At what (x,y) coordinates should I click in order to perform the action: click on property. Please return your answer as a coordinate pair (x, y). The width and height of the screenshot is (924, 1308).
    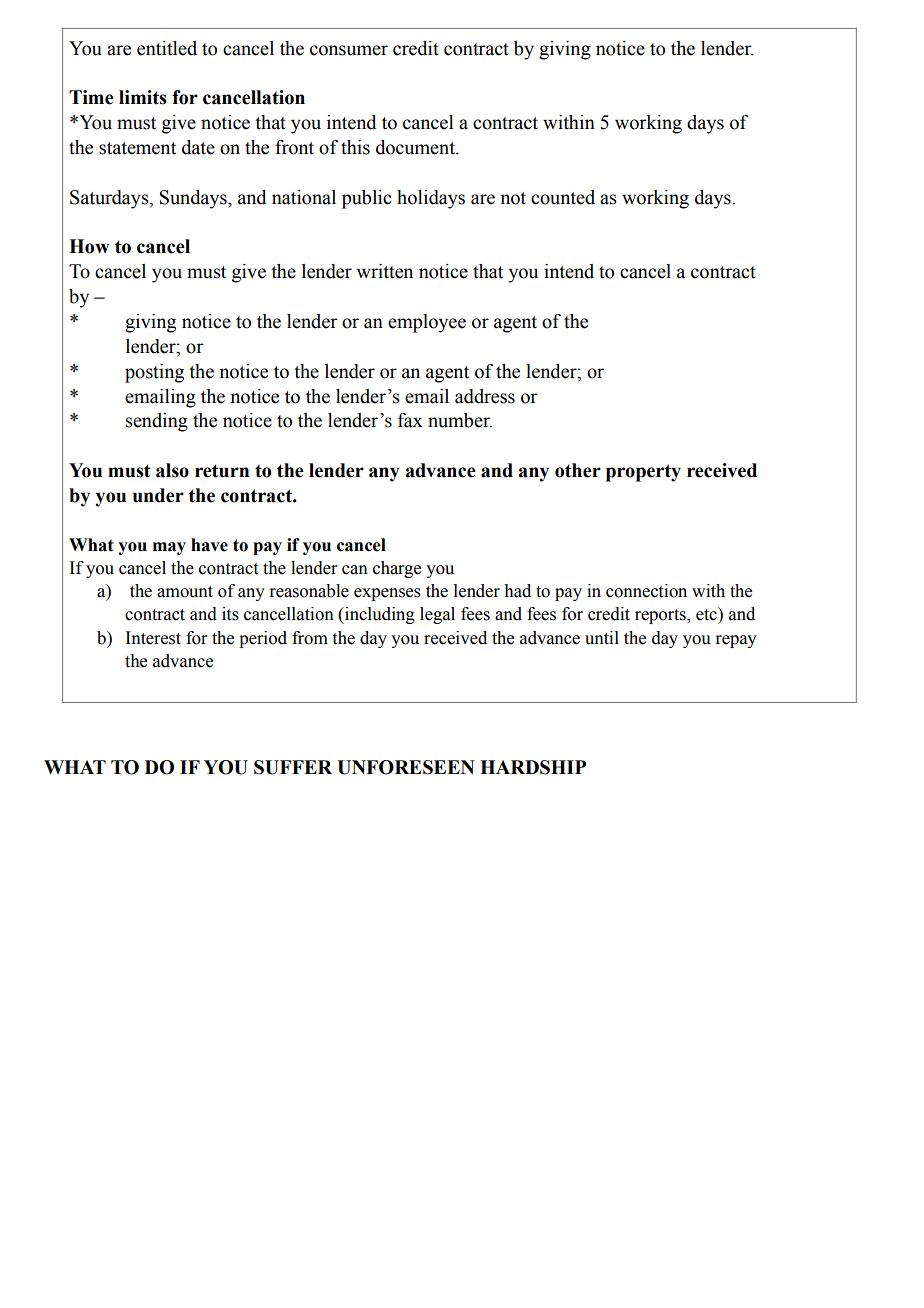
    Looking at the image, I should click on (643, 473).
